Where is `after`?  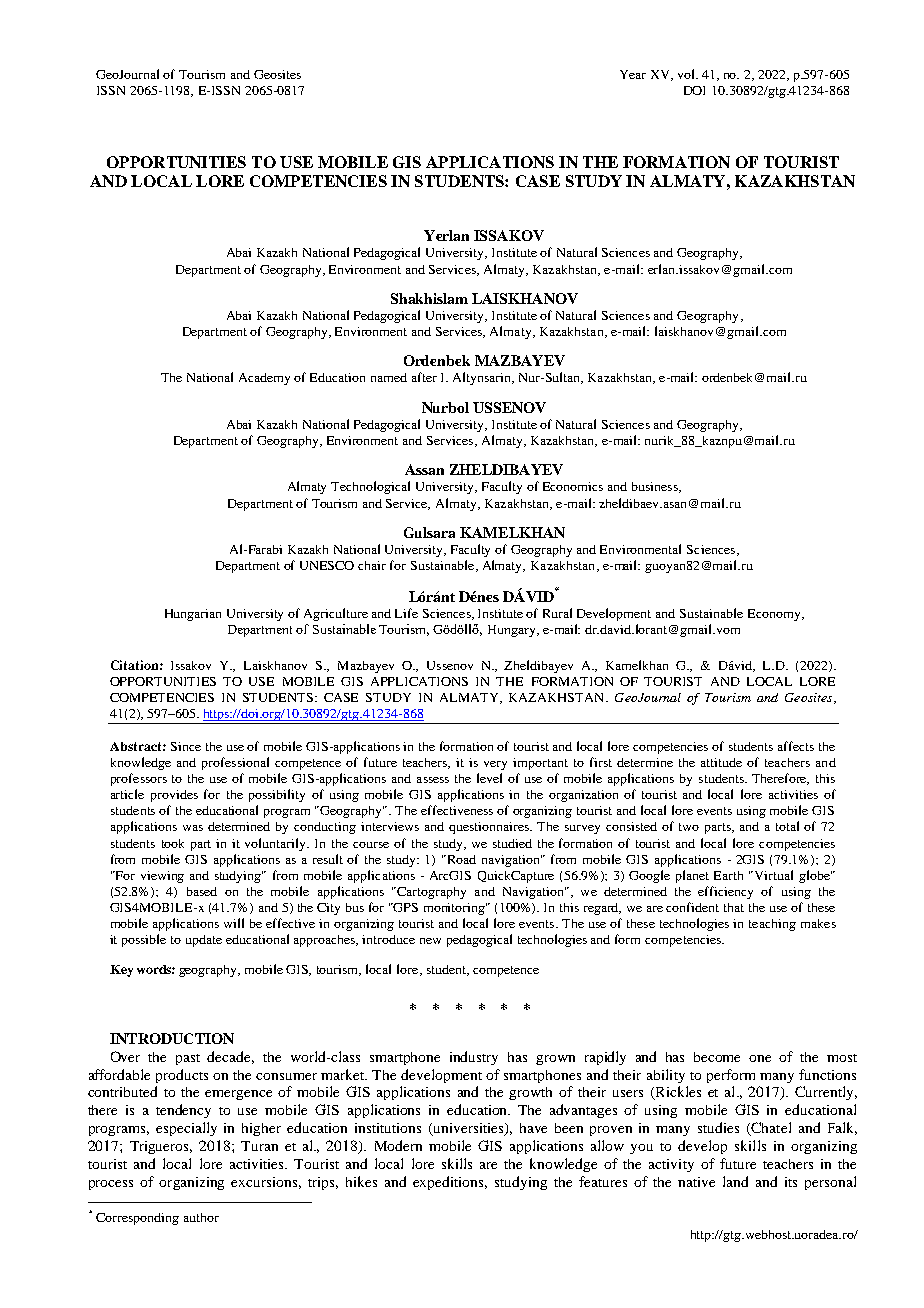 after is located at coordinates (424, 377).
